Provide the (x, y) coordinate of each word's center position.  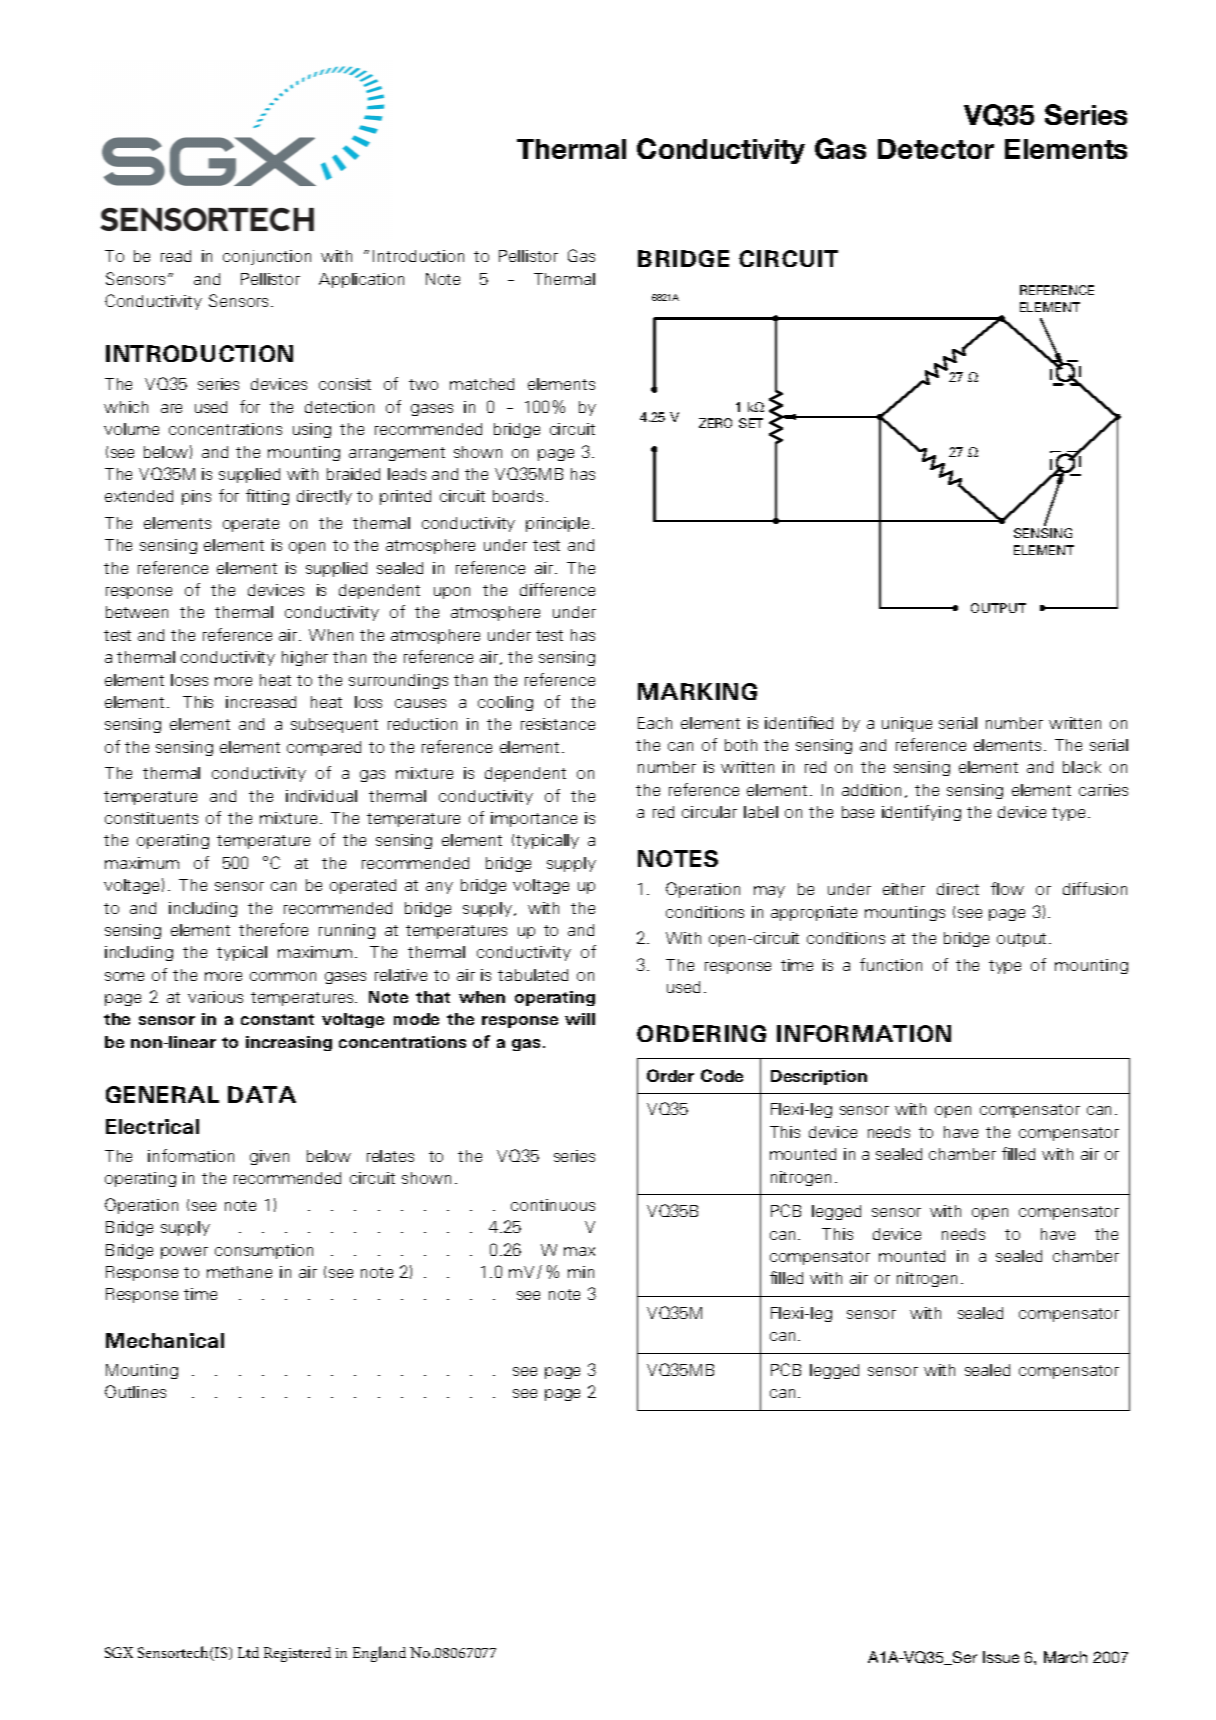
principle (557, 524)
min (581, 1272)
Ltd (248, 1652)
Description (819, 1077)
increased (261, 702)
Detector (936, 149)
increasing (289, 1043)
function (891, 964)
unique (907, 724)
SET (751, 423)
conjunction (267, 257)
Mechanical (165, 1340)
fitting (267, 497)
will (580, 1019)
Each (655, 723)
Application (361, 280)
